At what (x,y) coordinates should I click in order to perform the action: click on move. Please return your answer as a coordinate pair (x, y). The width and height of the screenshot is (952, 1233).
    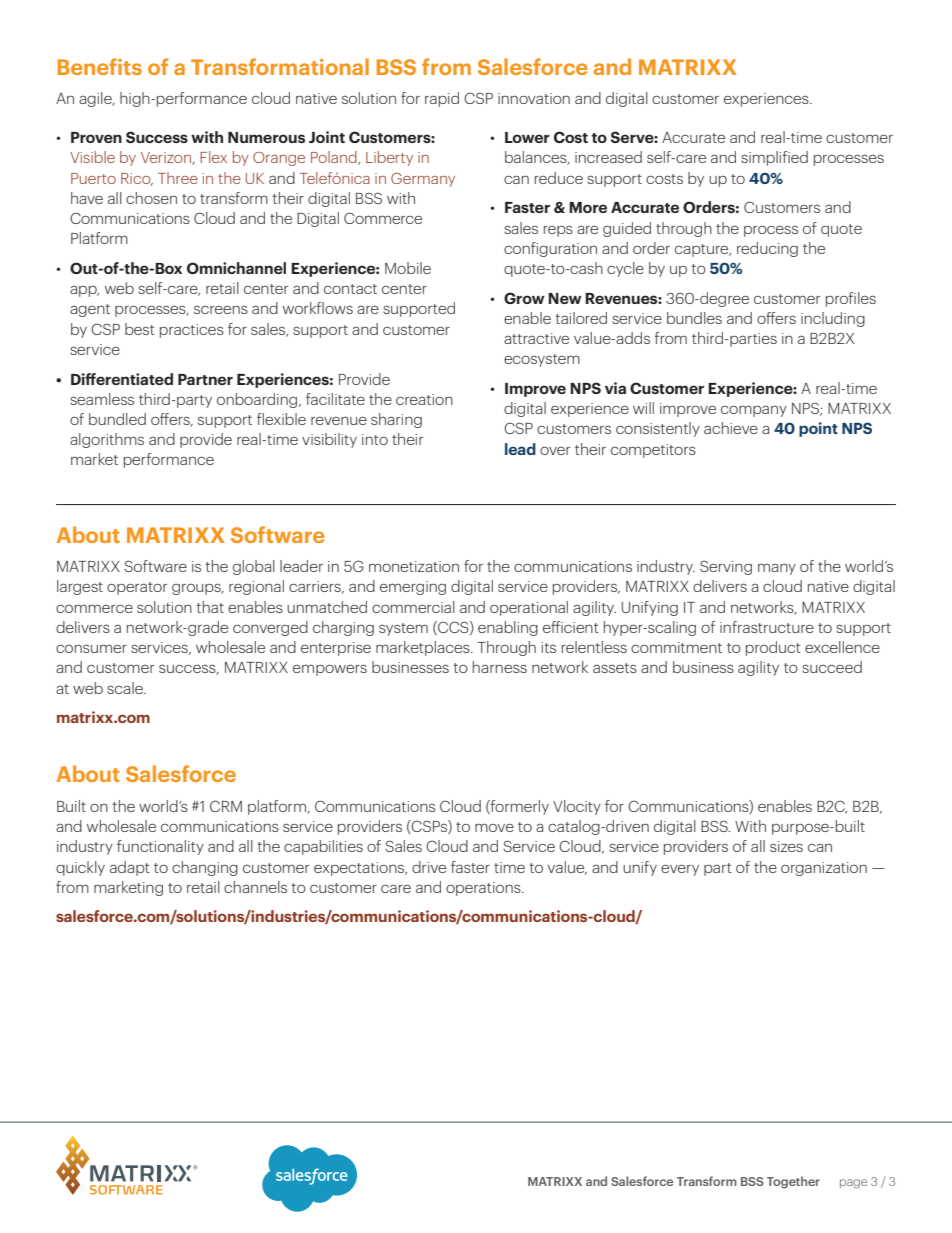
    Looking at the image, I should click on (494, 827).
